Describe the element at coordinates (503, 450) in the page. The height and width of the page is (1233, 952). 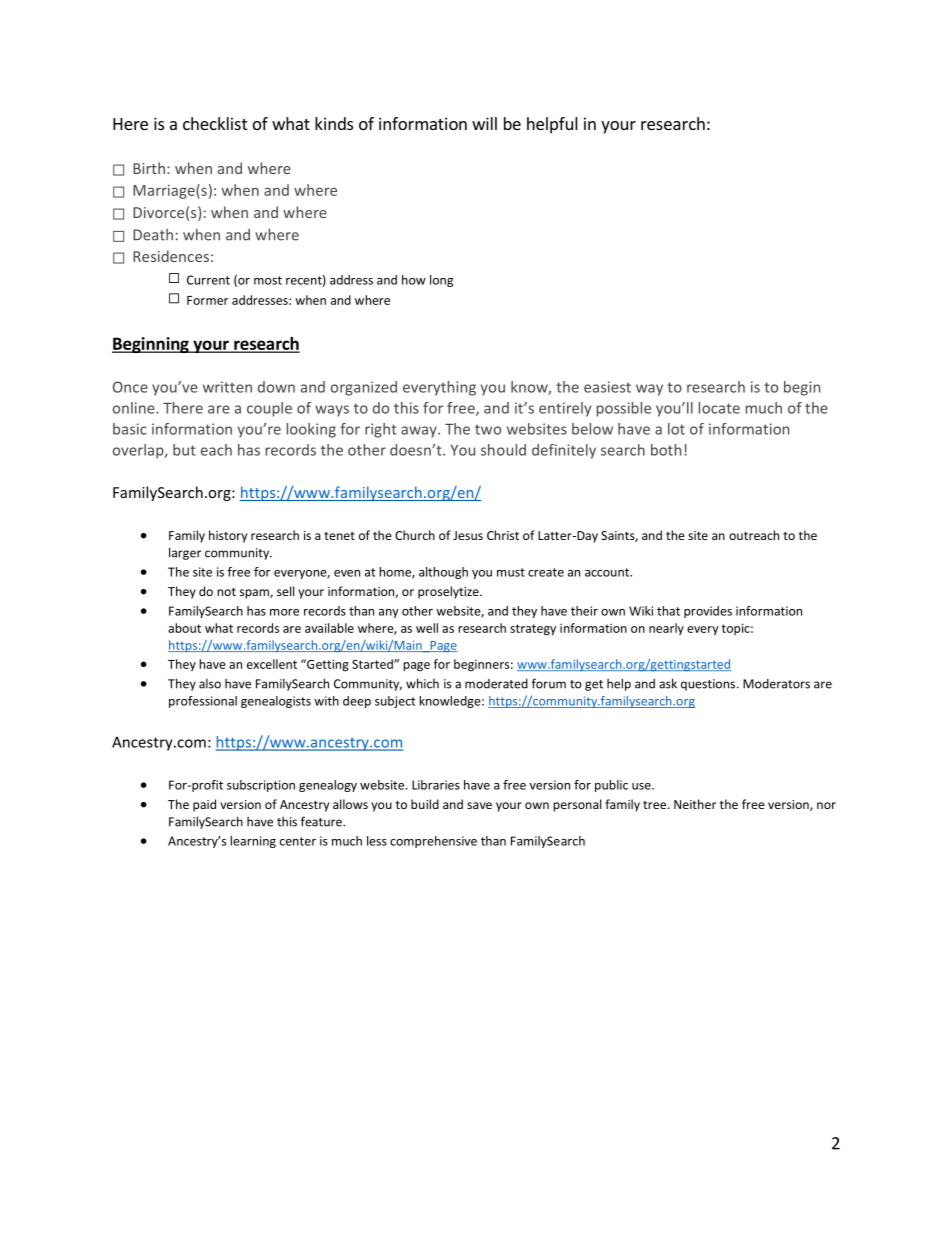
I see `should` at that location.
